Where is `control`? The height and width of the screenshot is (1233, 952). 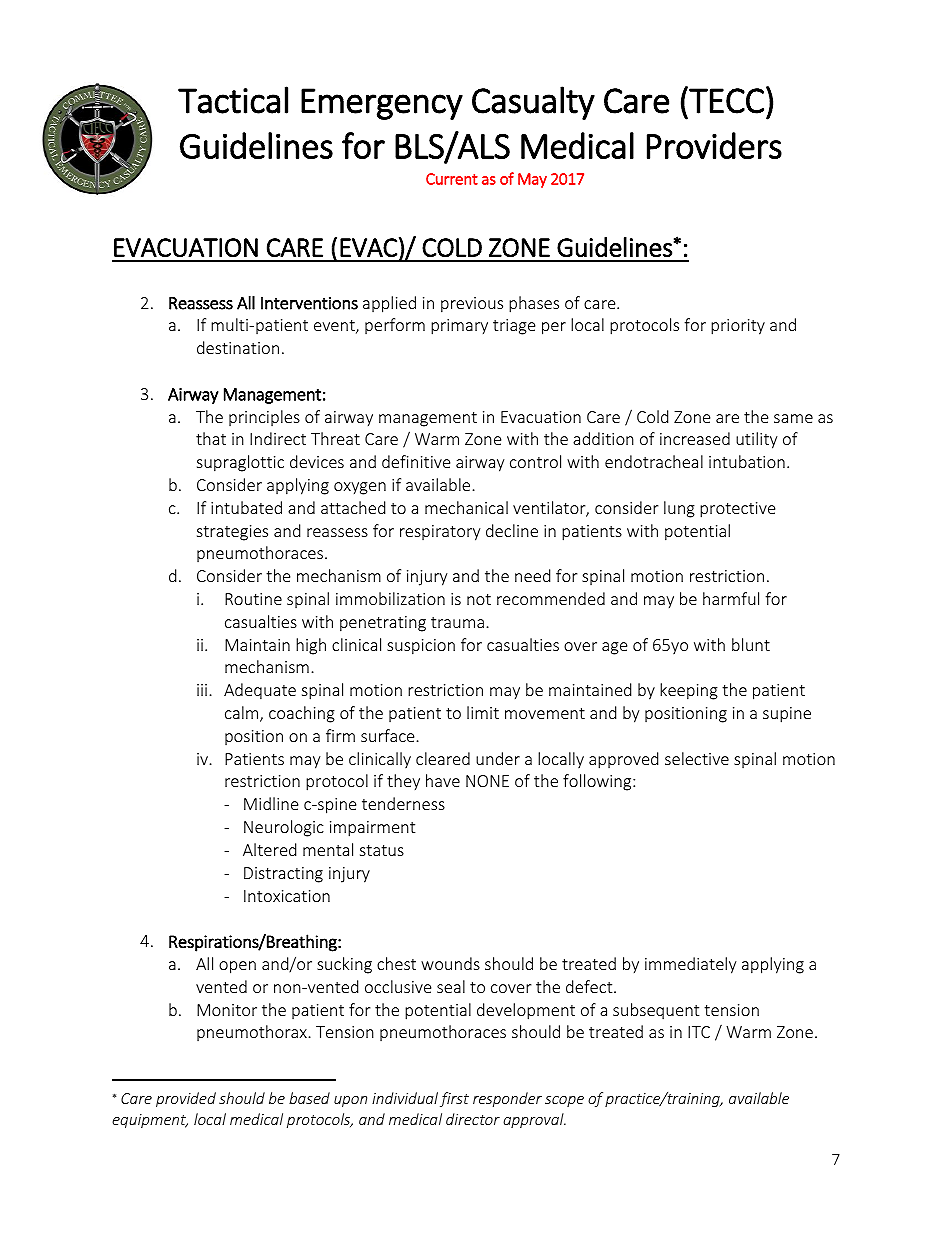
control is located at coordinates (535, 461).
